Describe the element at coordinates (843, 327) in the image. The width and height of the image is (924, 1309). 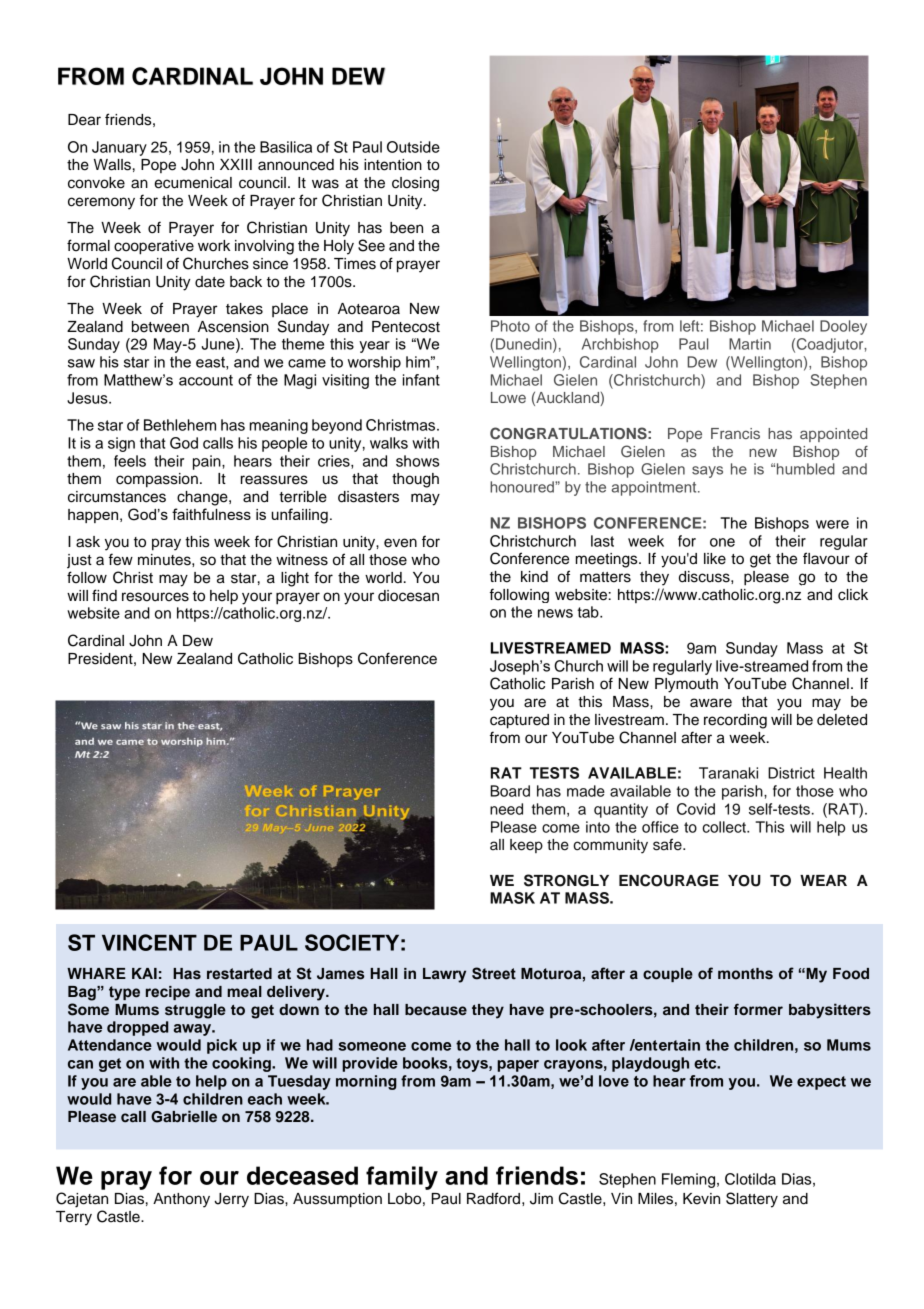
I see `Dooley` at that location.
